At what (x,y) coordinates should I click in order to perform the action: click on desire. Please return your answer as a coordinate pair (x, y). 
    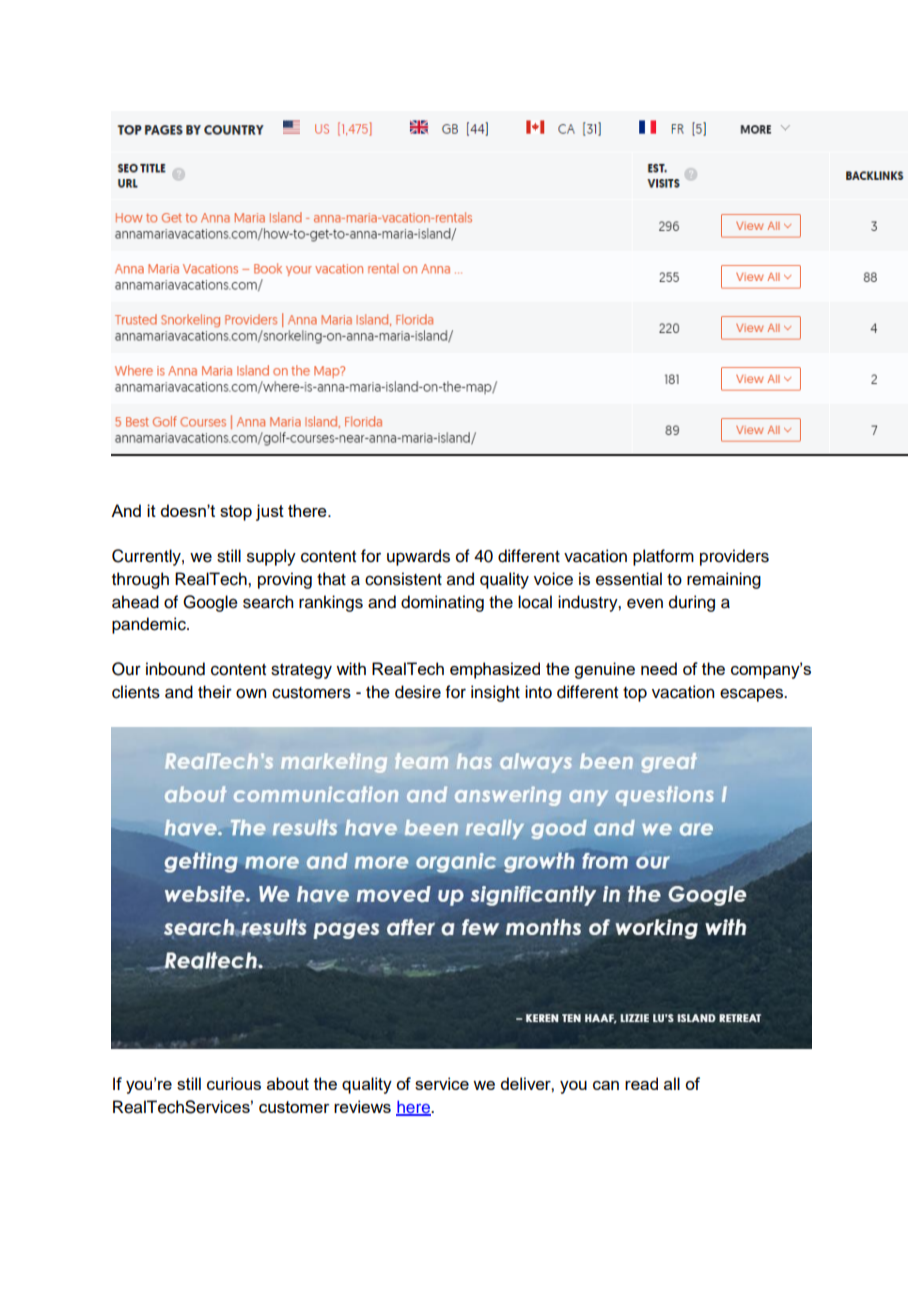
    Looking at the image, I should click on (418, 692).
